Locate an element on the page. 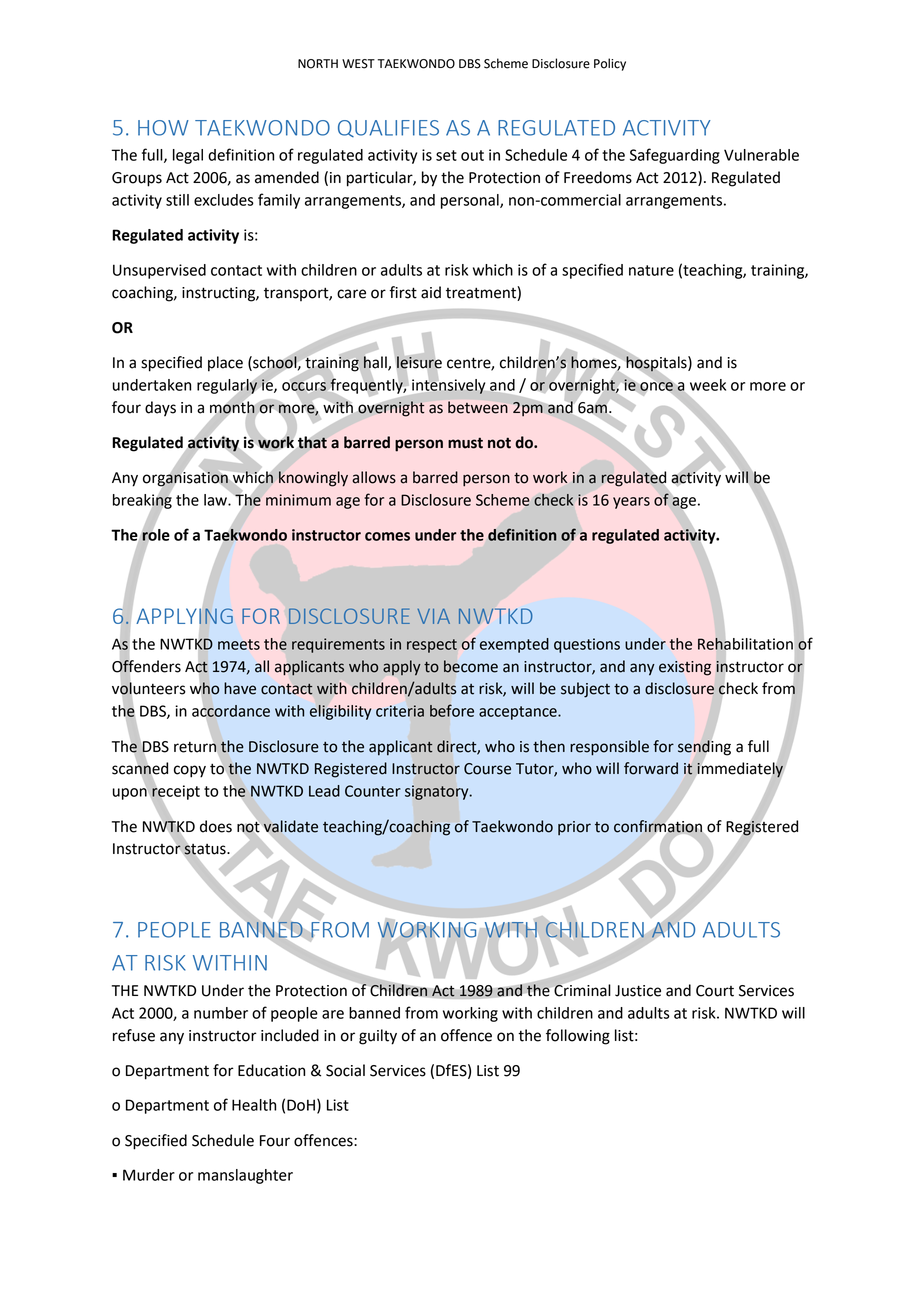 The image size is (924, 1308). HOW is located at coordinates (163, 128).
